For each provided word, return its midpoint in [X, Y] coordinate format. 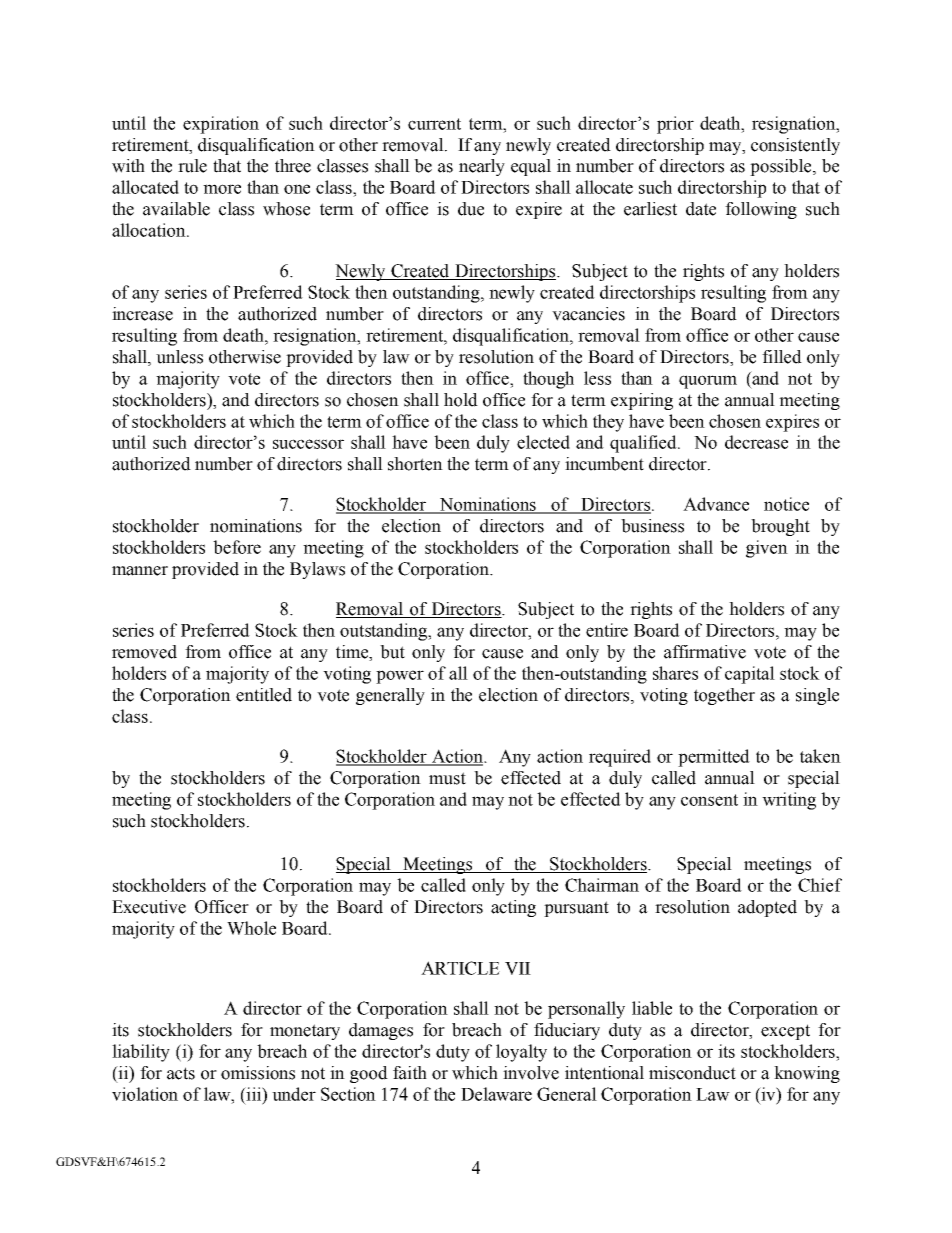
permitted [714, 758]
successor [308, 444]
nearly [482, 167]
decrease [756, 442]
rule [192, 166]
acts [181, 1073]
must [447, 778]
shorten [415, 464]
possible [782, 167]
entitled [264, 695]
